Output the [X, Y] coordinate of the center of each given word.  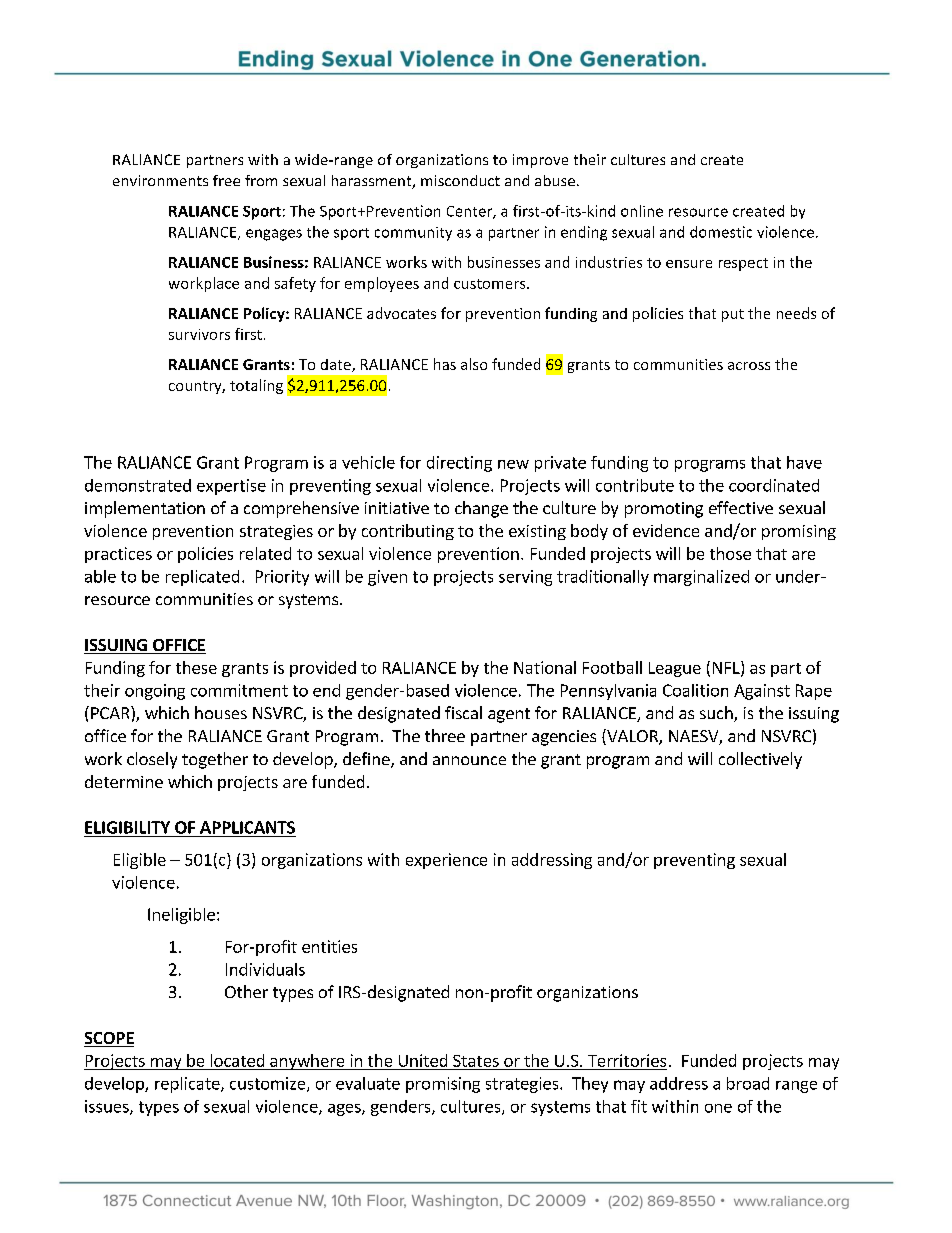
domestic [721, 232]
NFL [727, 668]
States [476, 1061]
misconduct [460, 180]
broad [748, 1083]
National [545, 667]
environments [160, 180]
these [196, 667]
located [237, 1060]
